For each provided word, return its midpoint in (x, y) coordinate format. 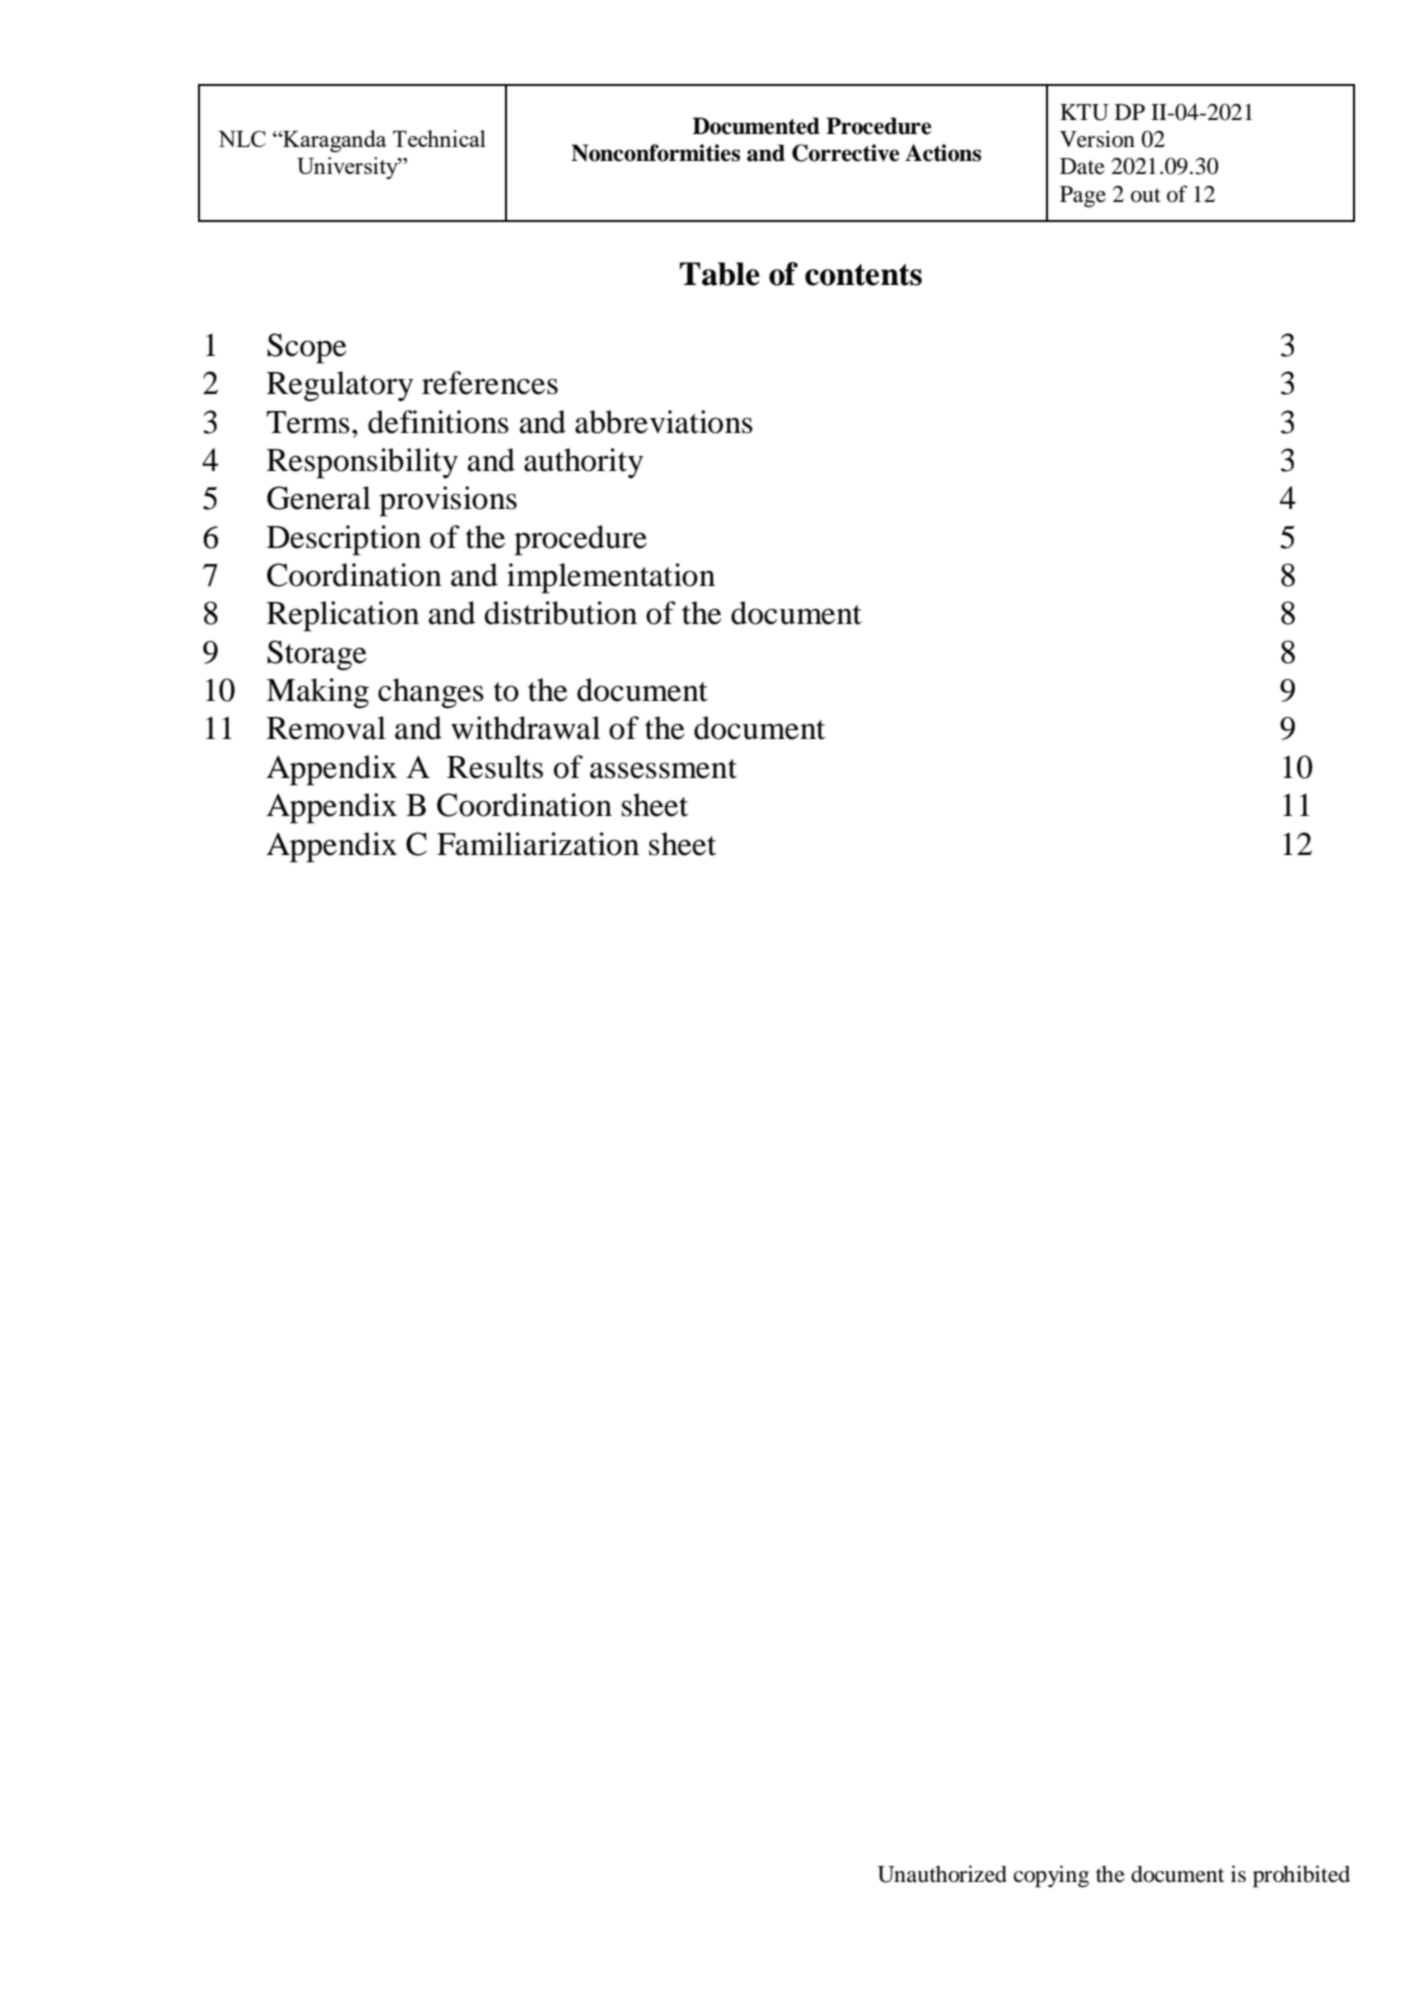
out (1146, 195)
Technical (439, 138)
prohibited (1301, 1876)
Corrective (845, 153)
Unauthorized (942, 1874)
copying (1051, 1876)
